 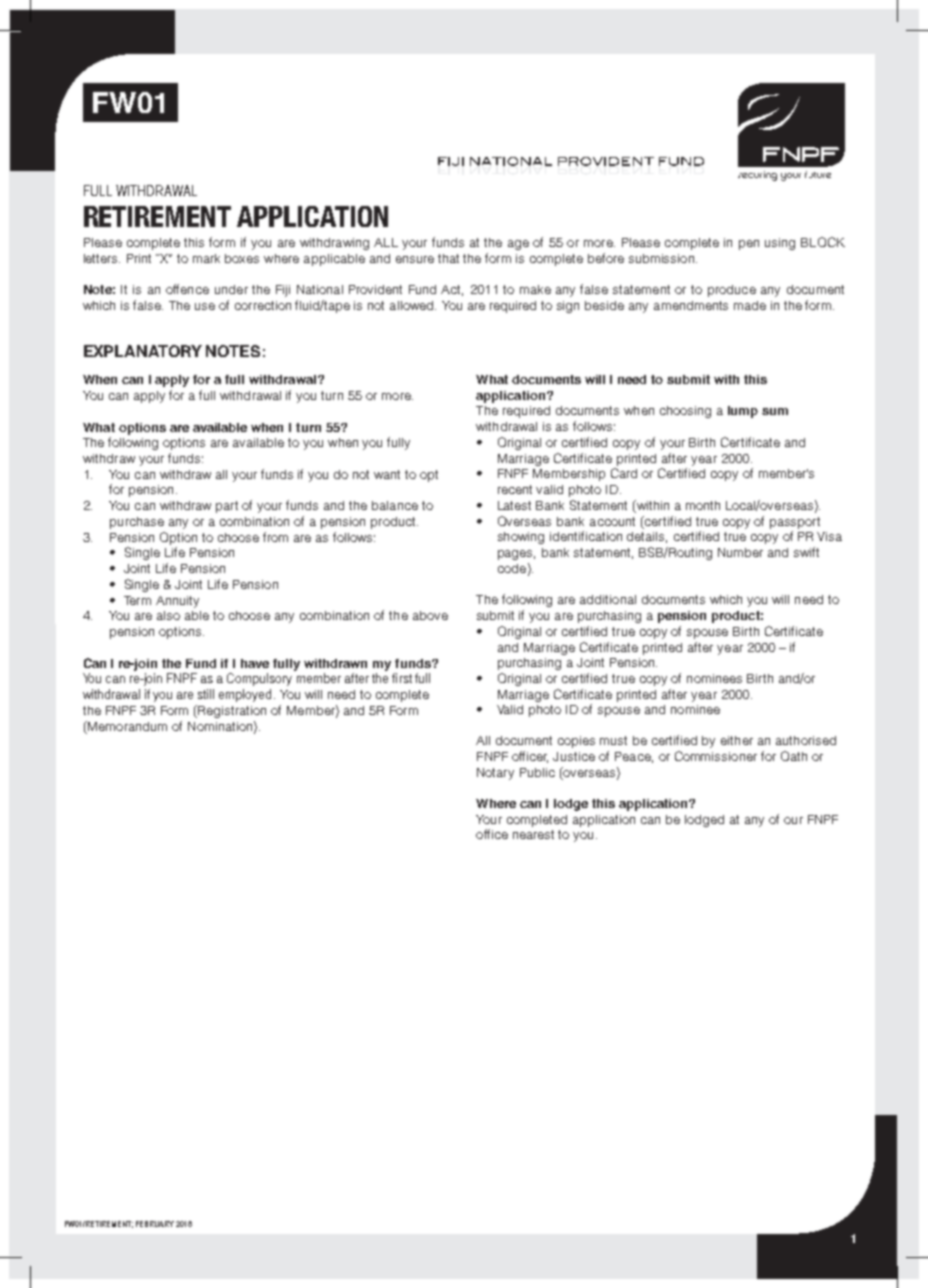 I want to click on Memorandum, so click(x=126, y=727).
